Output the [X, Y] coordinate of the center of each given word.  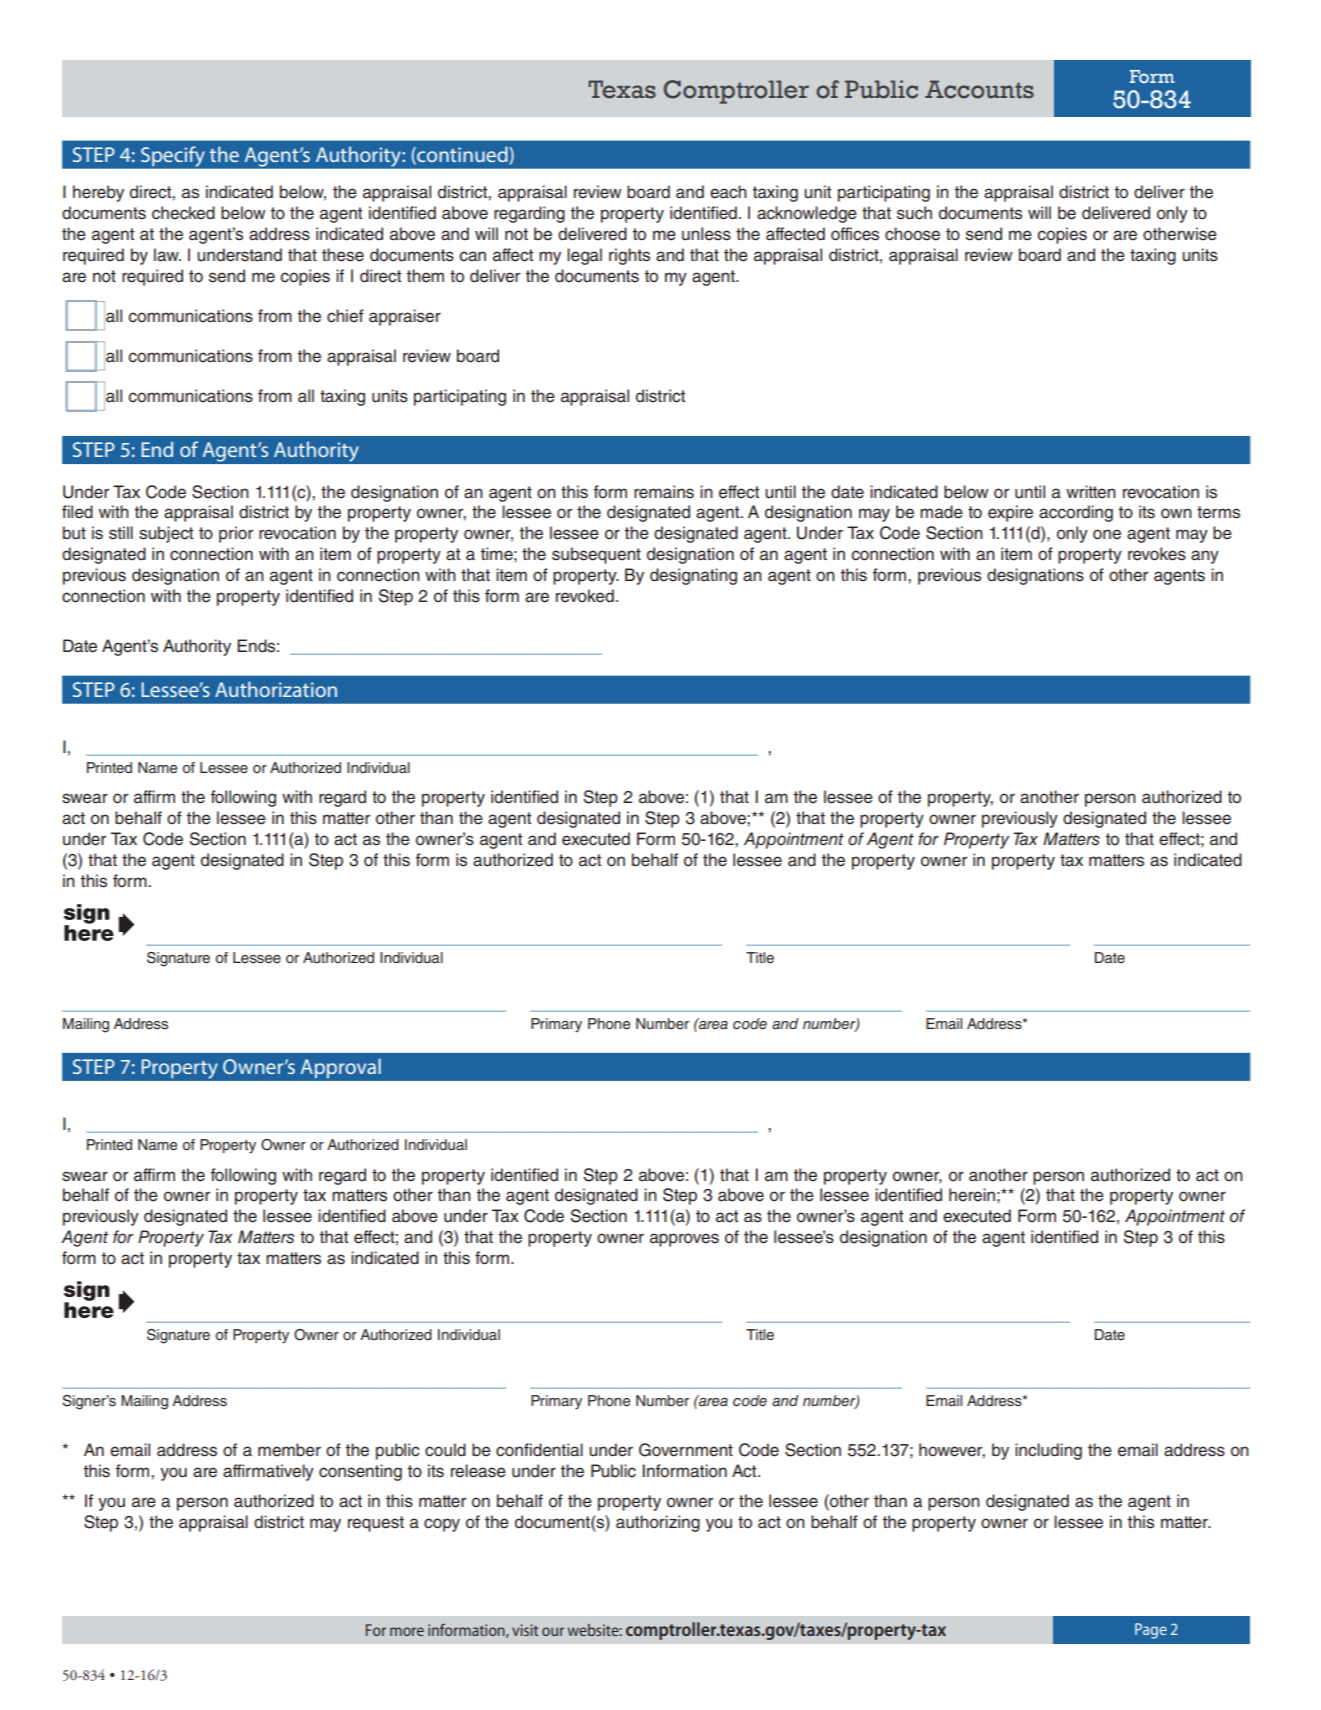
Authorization [276, 689]
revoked [585, 596]
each [728, 192]
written [1091, 492]
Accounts [979, 89]
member [289, 1450]
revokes [1157, 554]
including [1048, 1451]
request [376, 1524]
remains [664, 492]
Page [1151, 1631]
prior [236, 534]
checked [183, 213]
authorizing [658, 1523]
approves [684, 1240]
